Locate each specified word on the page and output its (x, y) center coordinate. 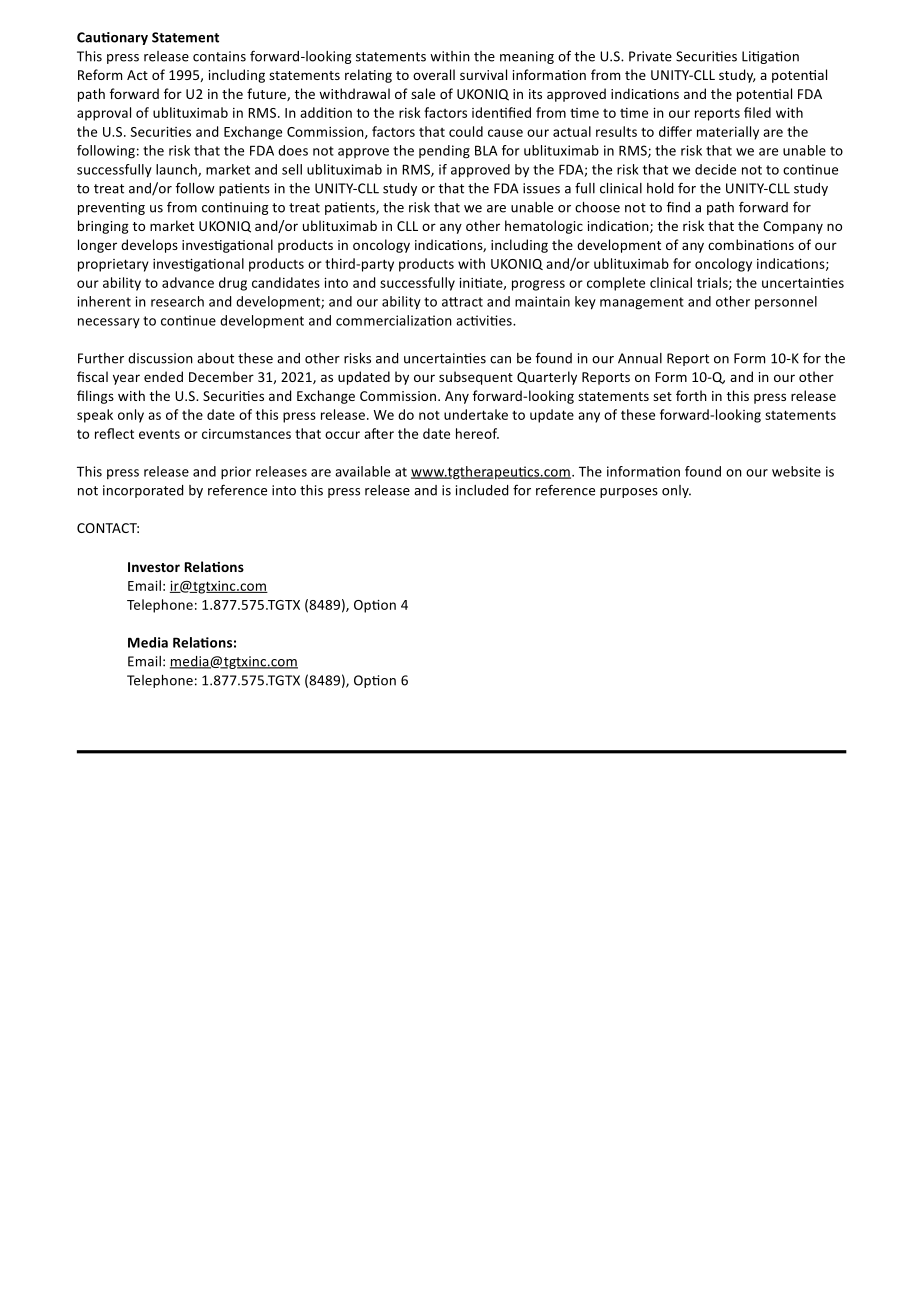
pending (444, 152)
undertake (476, 414)
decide (715, 169)
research (177, 301)
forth (691, 395)
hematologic (544, 227)
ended (163, 376)
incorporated (143, 491)
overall (434, 74)
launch (177, 170)
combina (736, 244)
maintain (542, 301)
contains (219, 56)
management (642, 303)
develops (149, 246)
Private (650, 56)
